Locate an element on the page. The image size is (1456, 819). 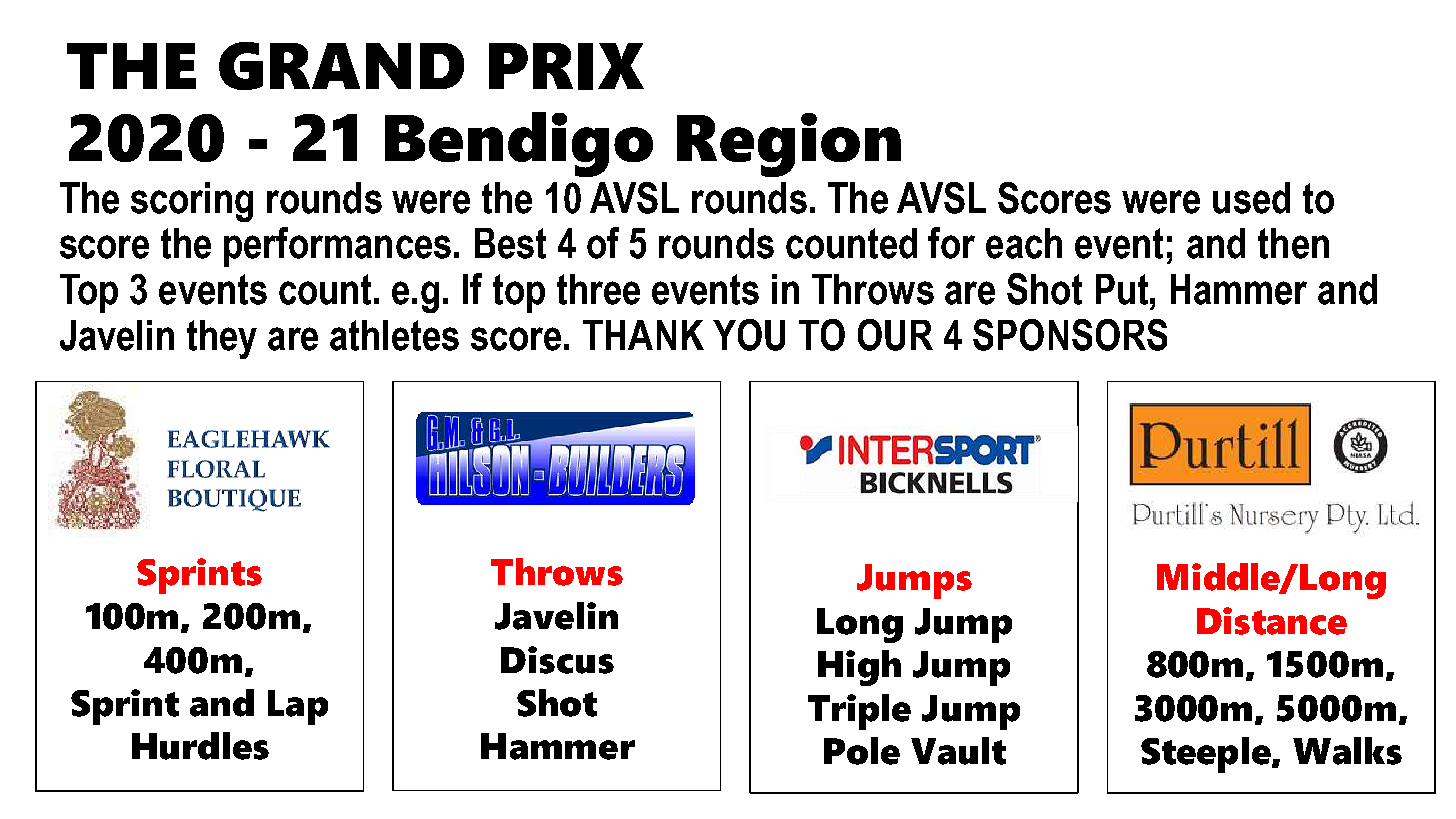
Walks is located at coordinates (1347, 751).
